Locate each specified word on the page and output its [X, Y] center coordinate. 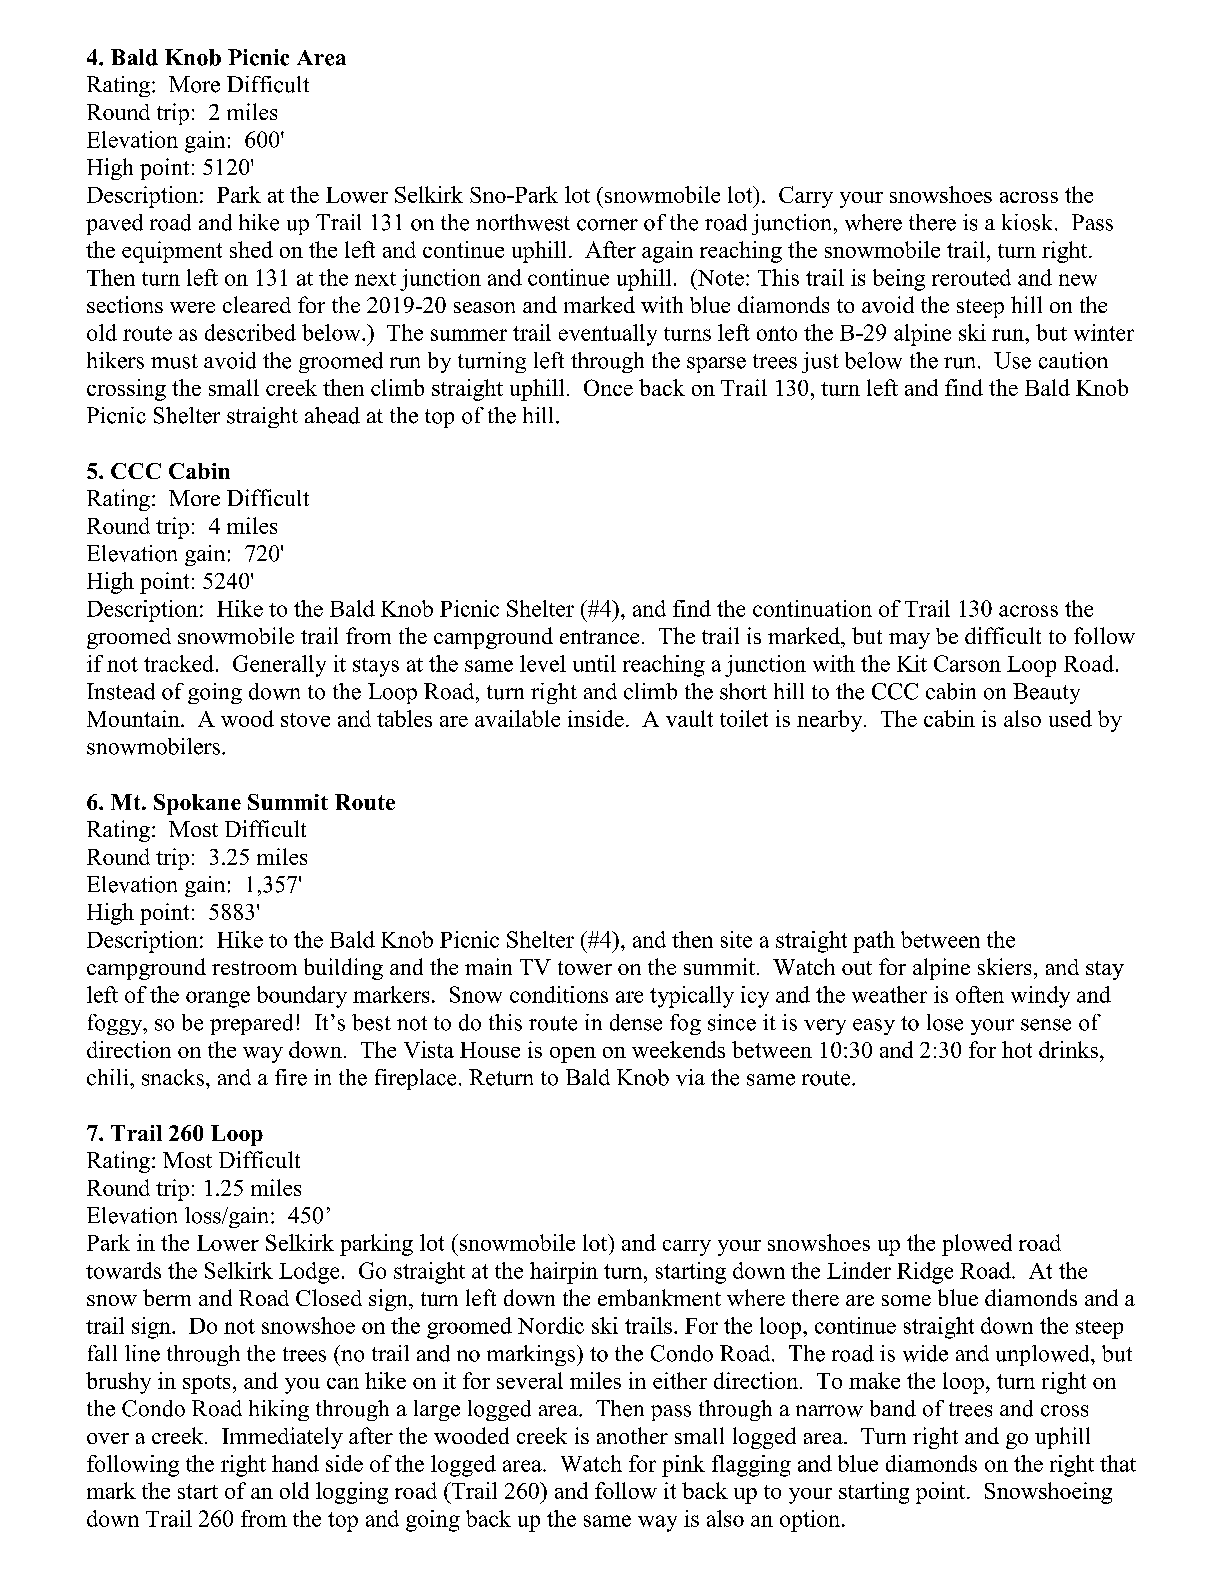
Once [608, 387]
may [909, 641]
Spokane [197, 804]
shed [251, 249]
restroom [254, 968]
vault [689, 718]
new [1078, 280]
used [1070, 718]
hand [295, 1463]
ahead [332, 415]
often [980, 994]
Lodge [309, 1273]
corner [607, 225]
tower [585, 968]
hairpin [564, 1273]
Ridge [925, 1273]
